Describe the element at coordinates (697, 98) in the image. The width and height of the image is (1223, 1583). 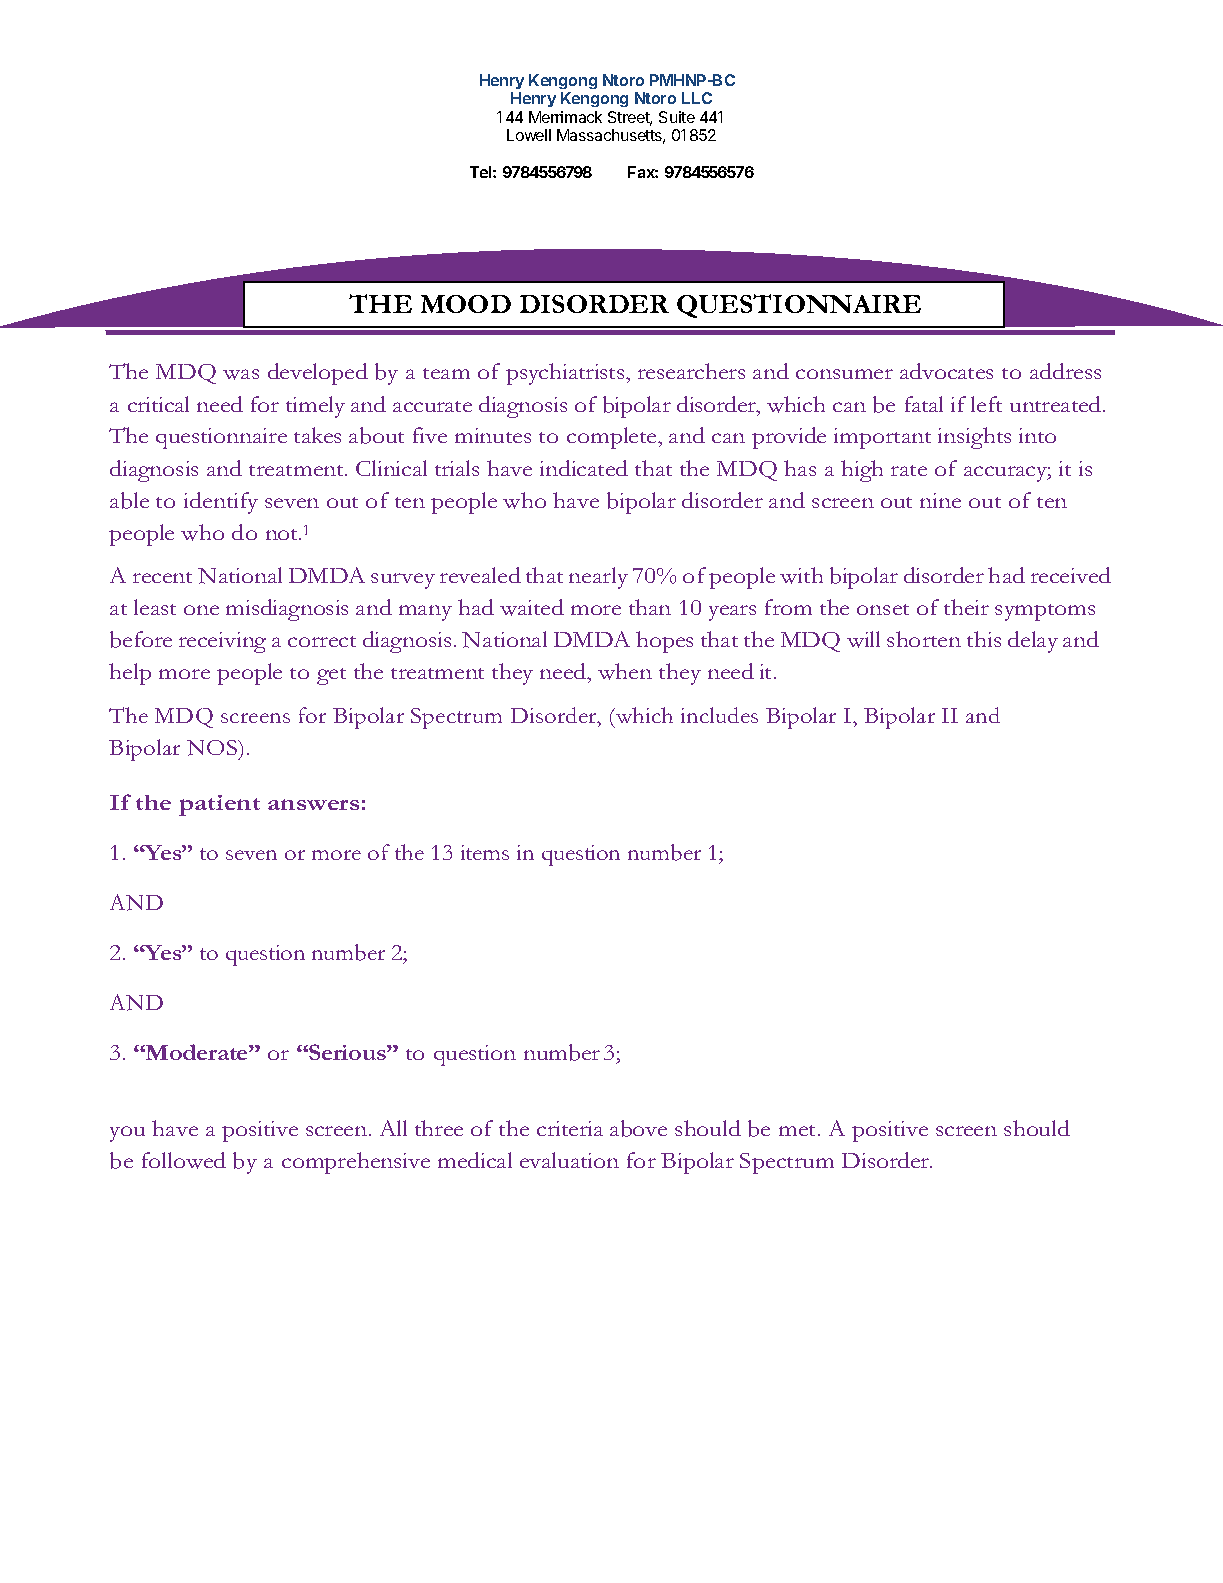
I see `LLC` at that location.
